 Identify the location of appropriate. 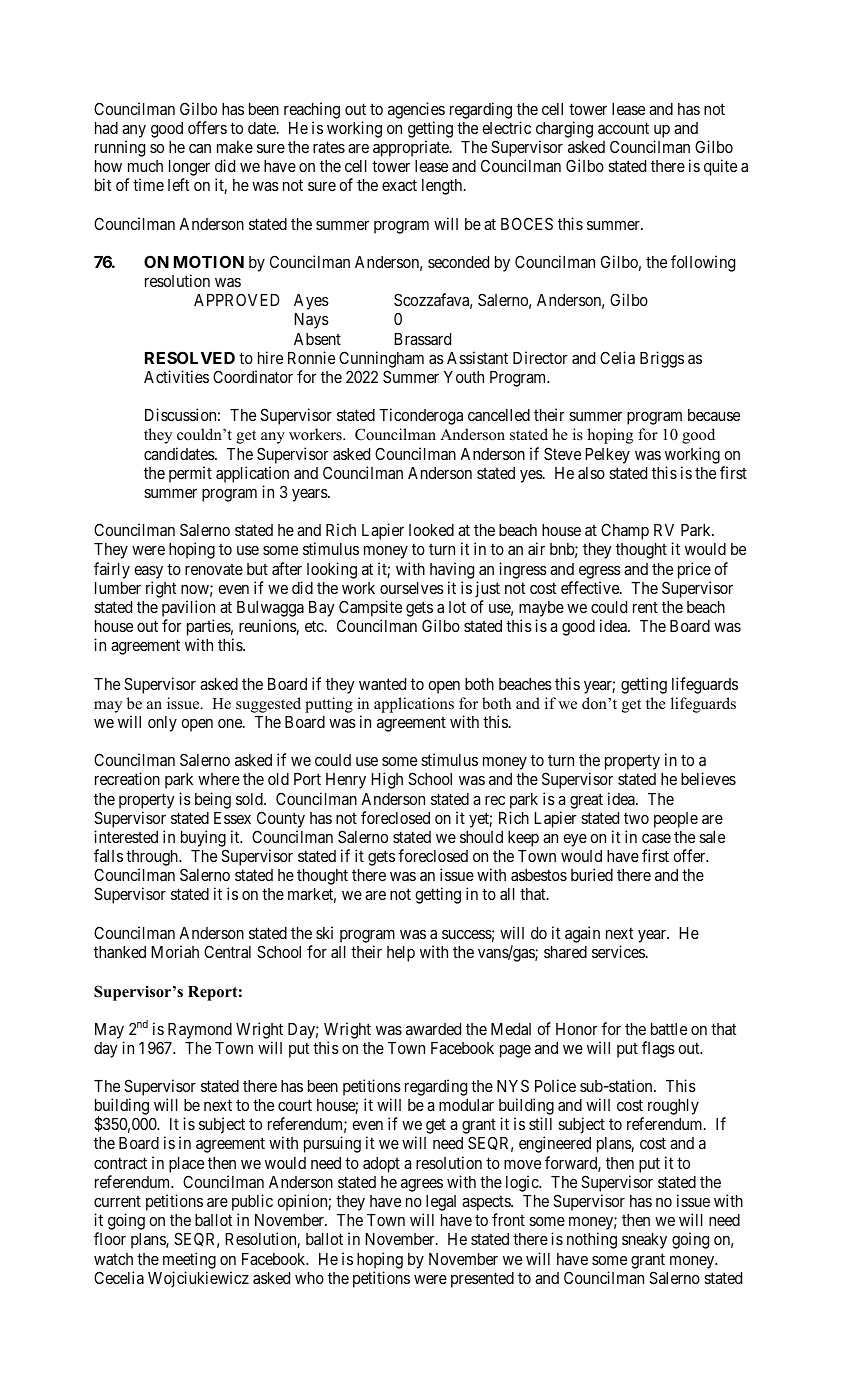
(412, 148).
